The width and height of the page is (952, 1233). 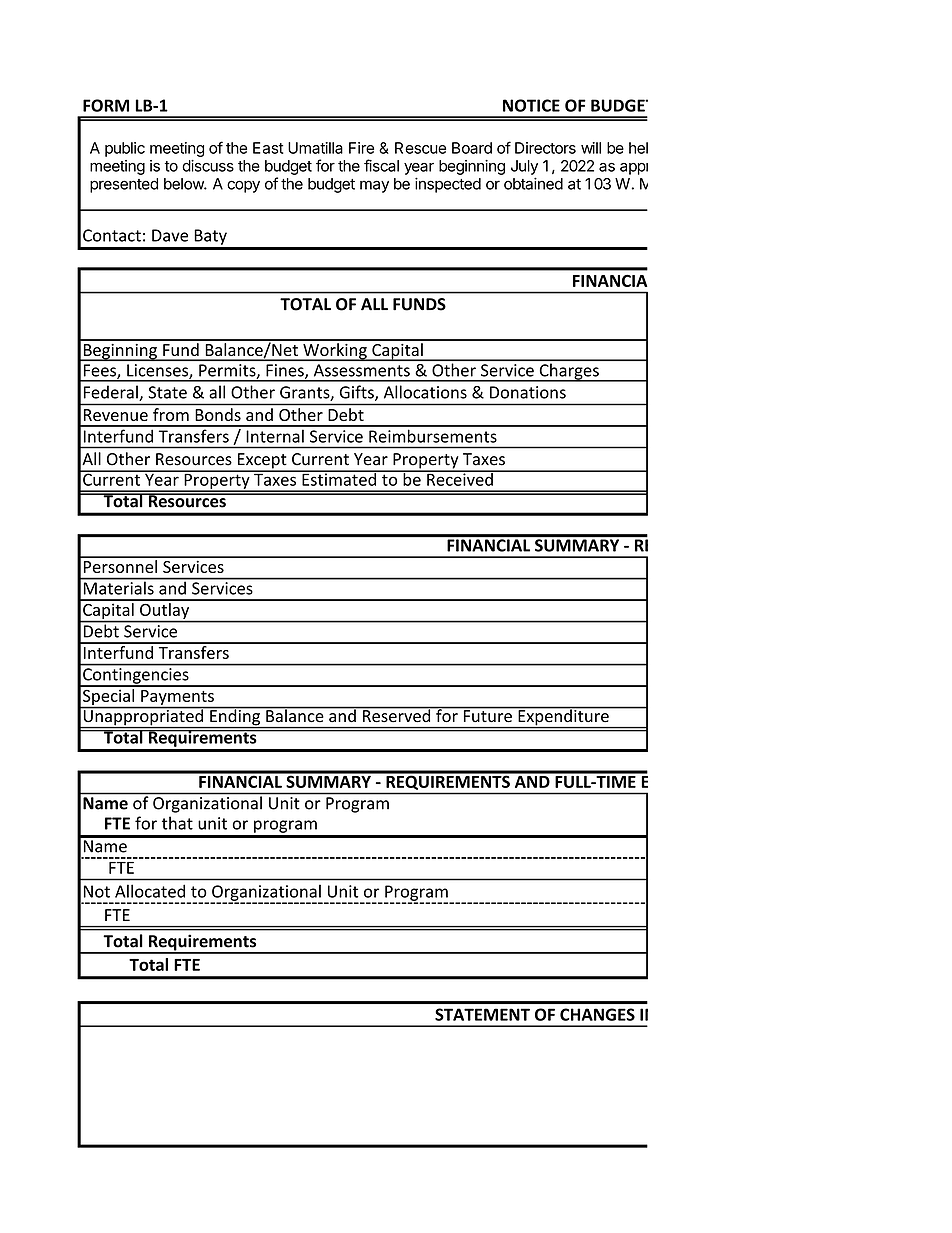 I want to click on fiscal, so click(x=381, y=165).
